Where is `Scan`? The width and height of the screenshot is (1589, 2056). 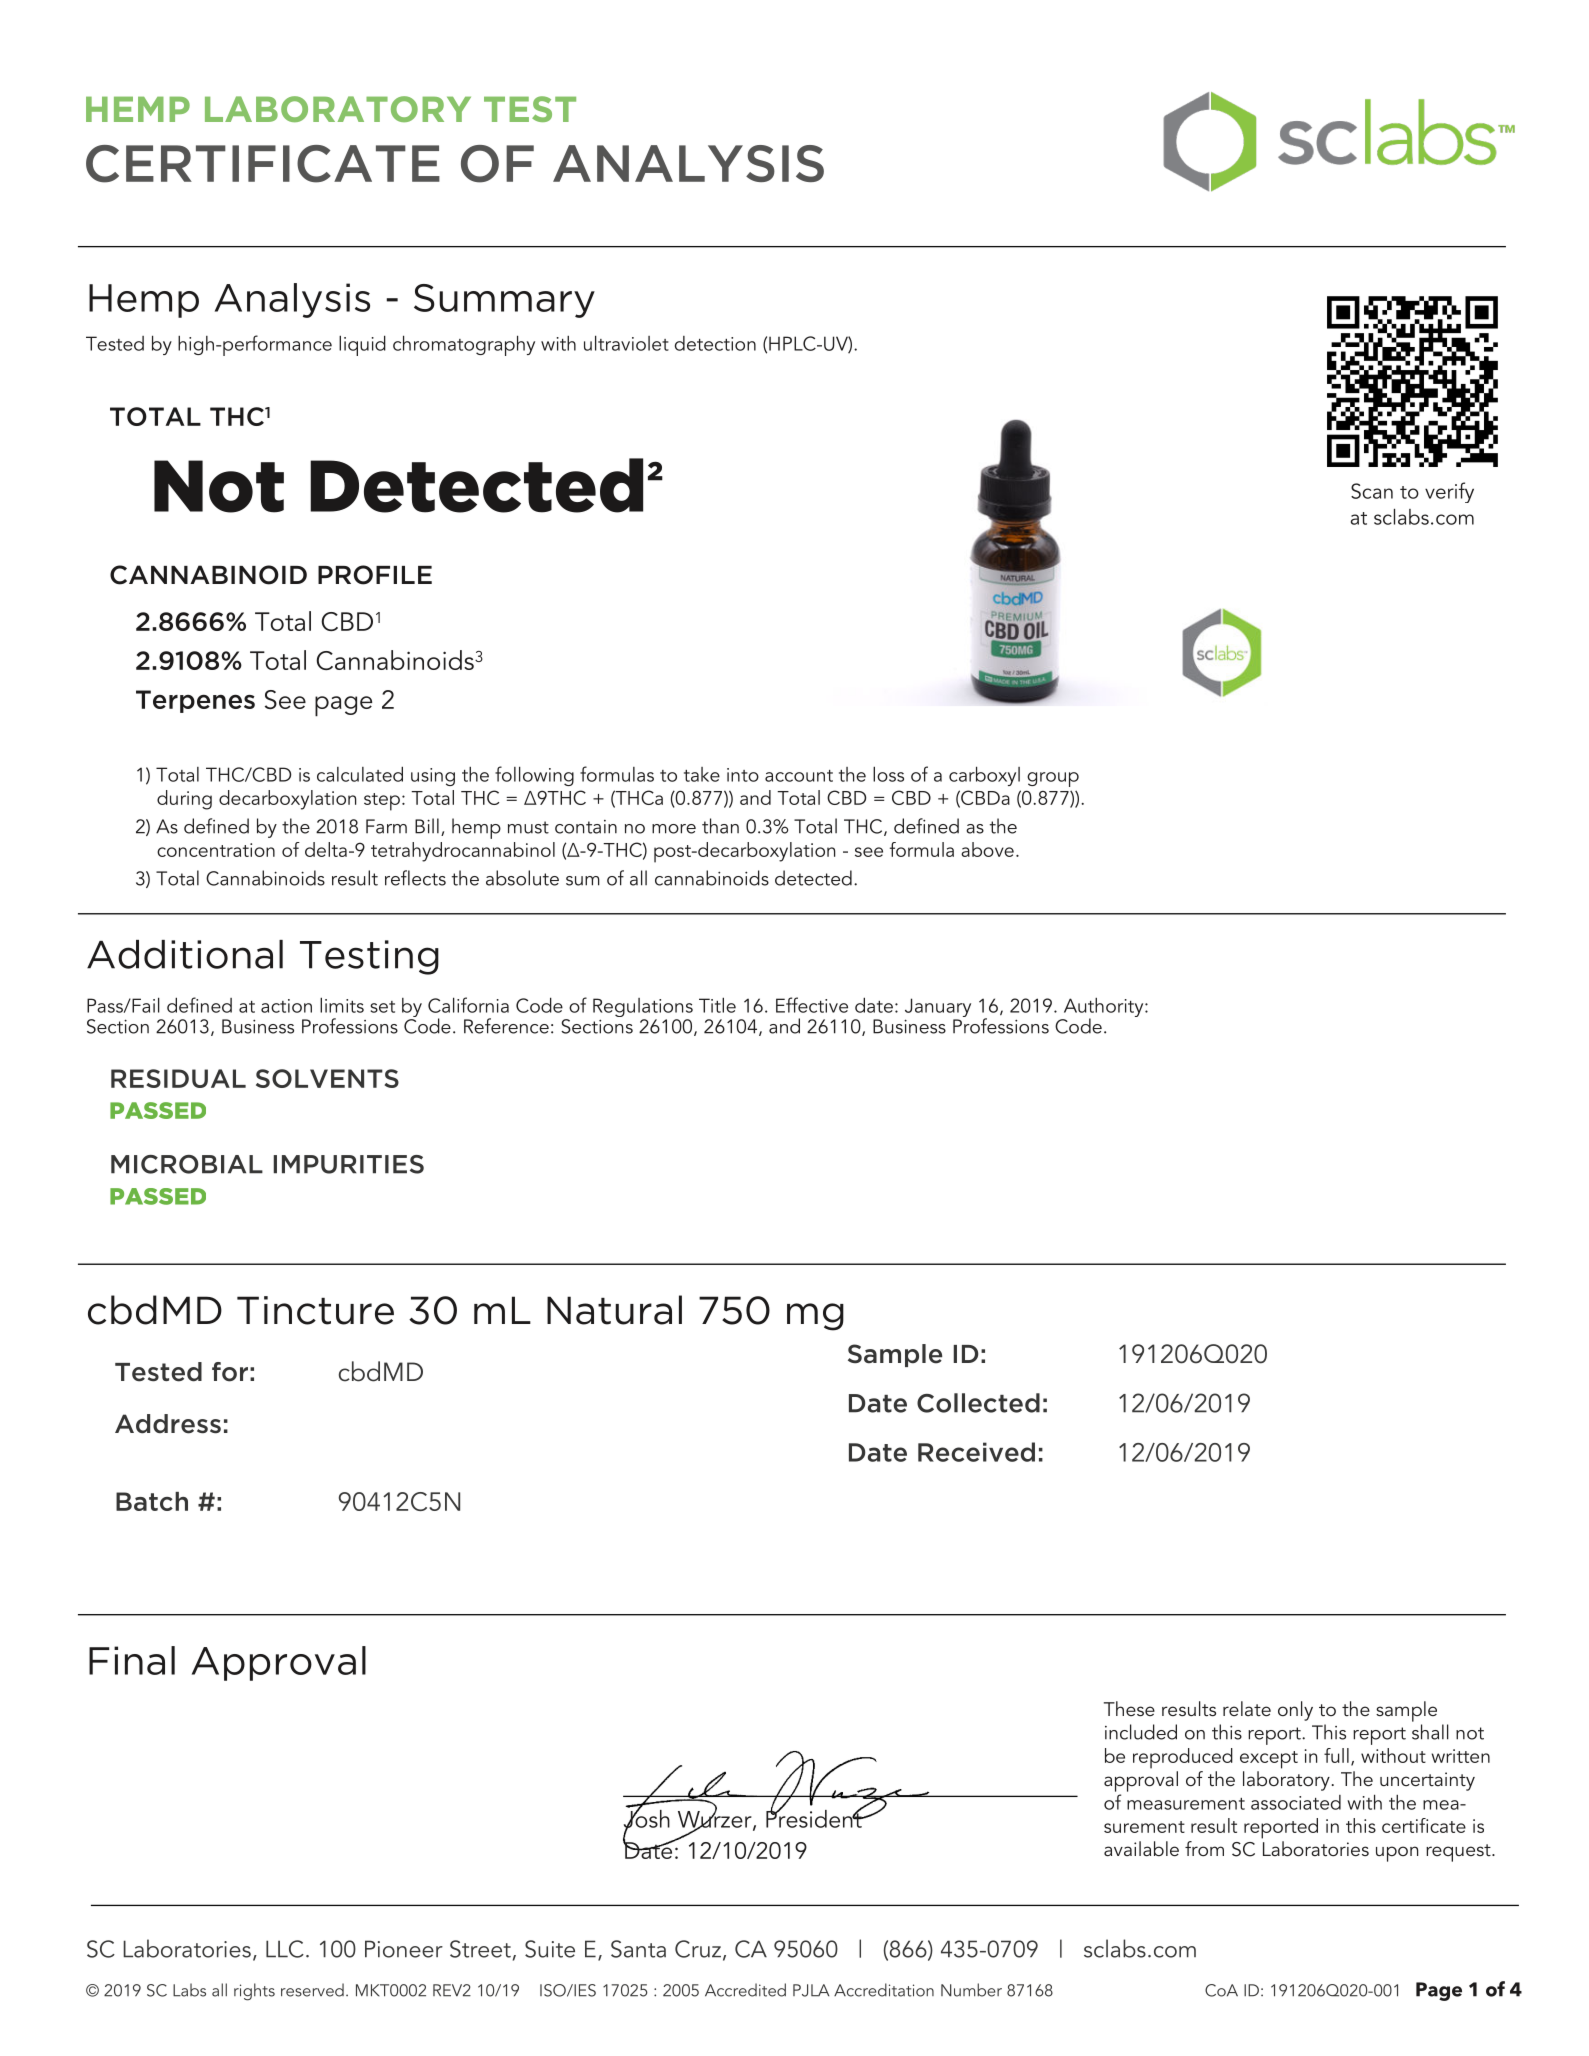 Scan is located at coordinates (1372, 491).
